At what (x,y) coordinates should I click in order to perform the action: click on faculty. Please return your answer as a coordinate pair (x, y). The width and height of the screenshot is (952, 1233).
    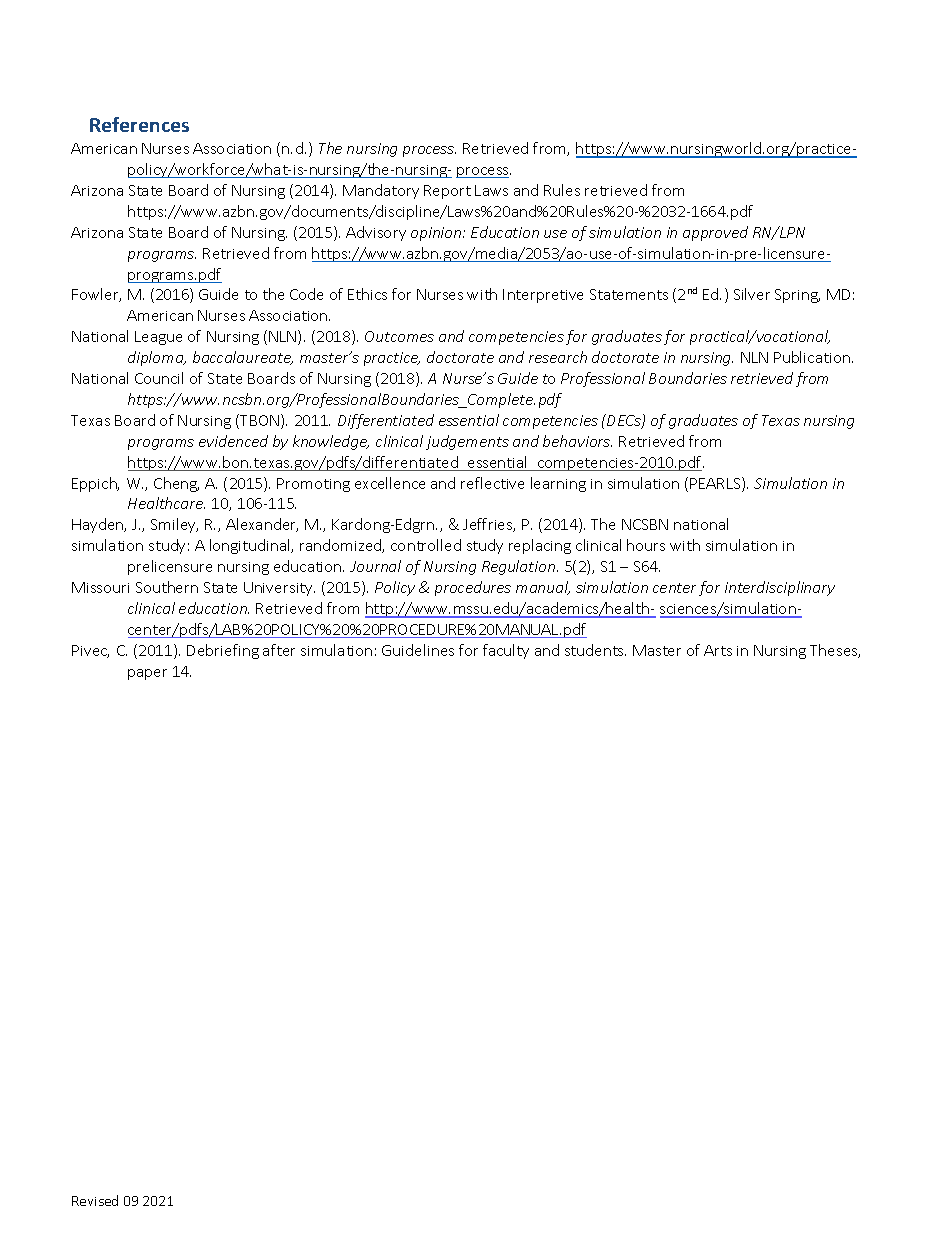
    Looking at the image, I should click on (506, 651).
